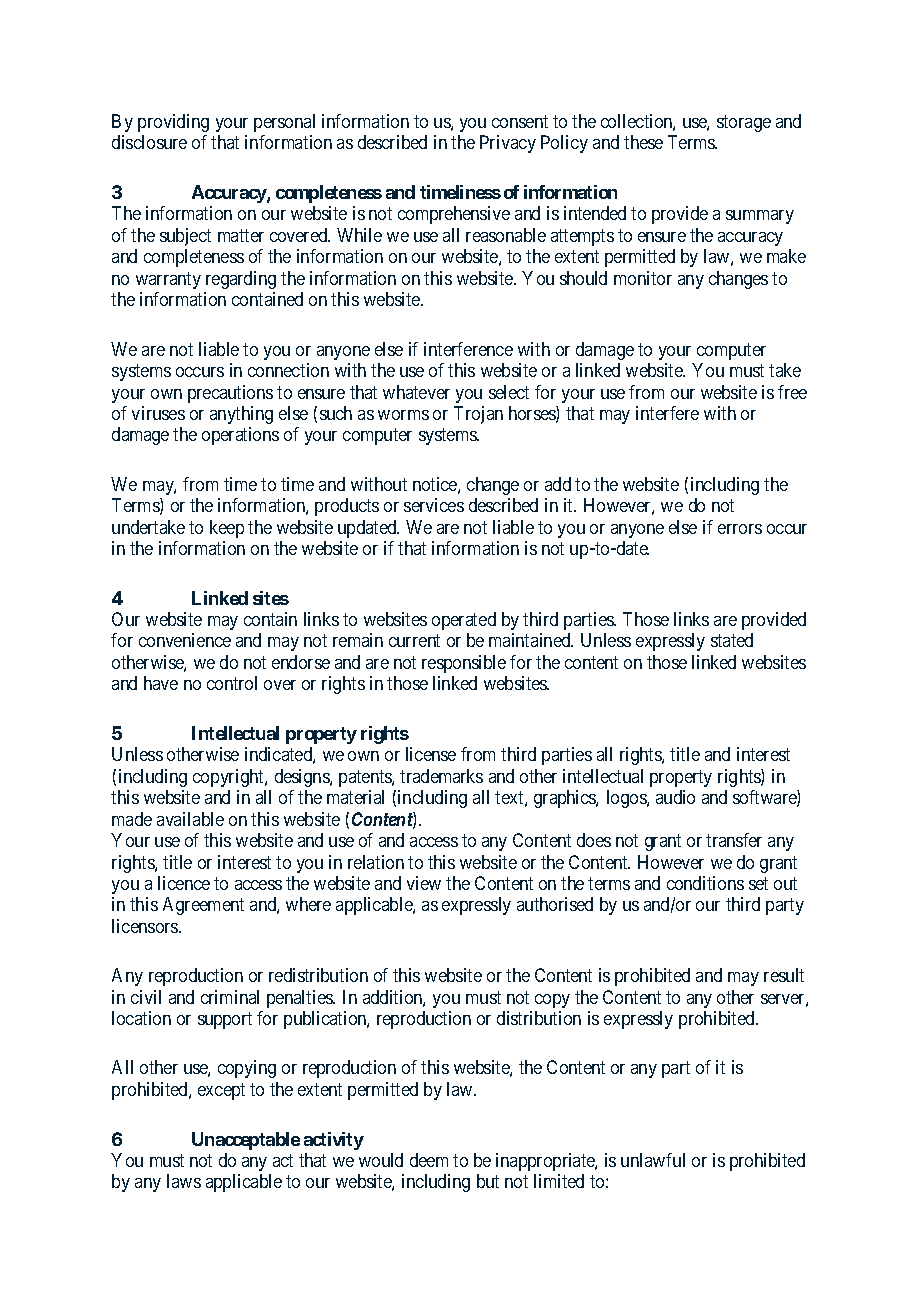  I want to click on responsible, so click(464, 664).
